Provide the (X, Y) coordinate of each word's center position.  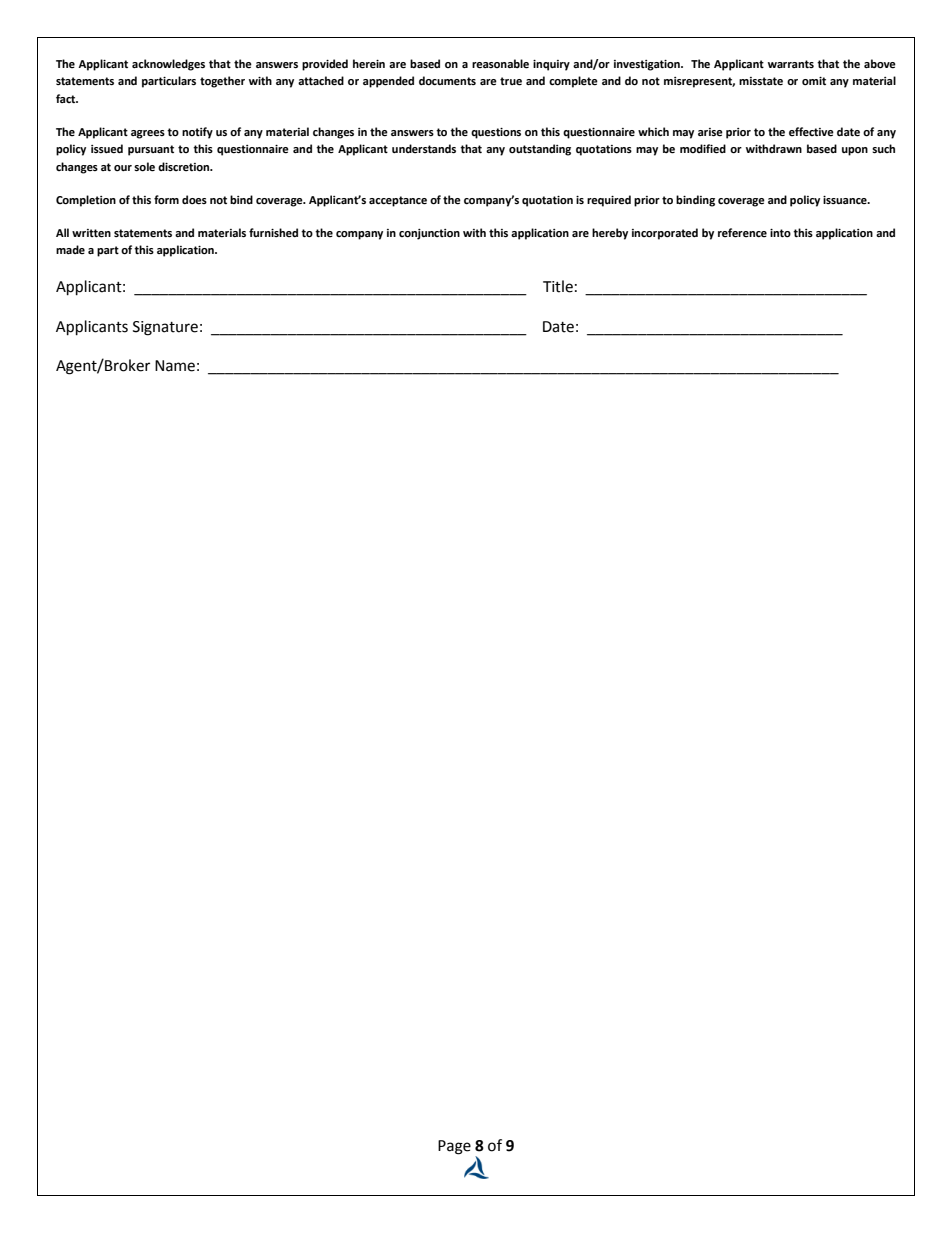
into (780, 233)
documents (447, 81)
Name (175, 366)
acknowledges (168, 65)
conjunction (429, 234)
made (70, 249)
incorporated (665, 234)
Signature (165, 328)
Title (558, 286)
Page (454, 1147)
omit (814, 81)
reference (742, 233)
